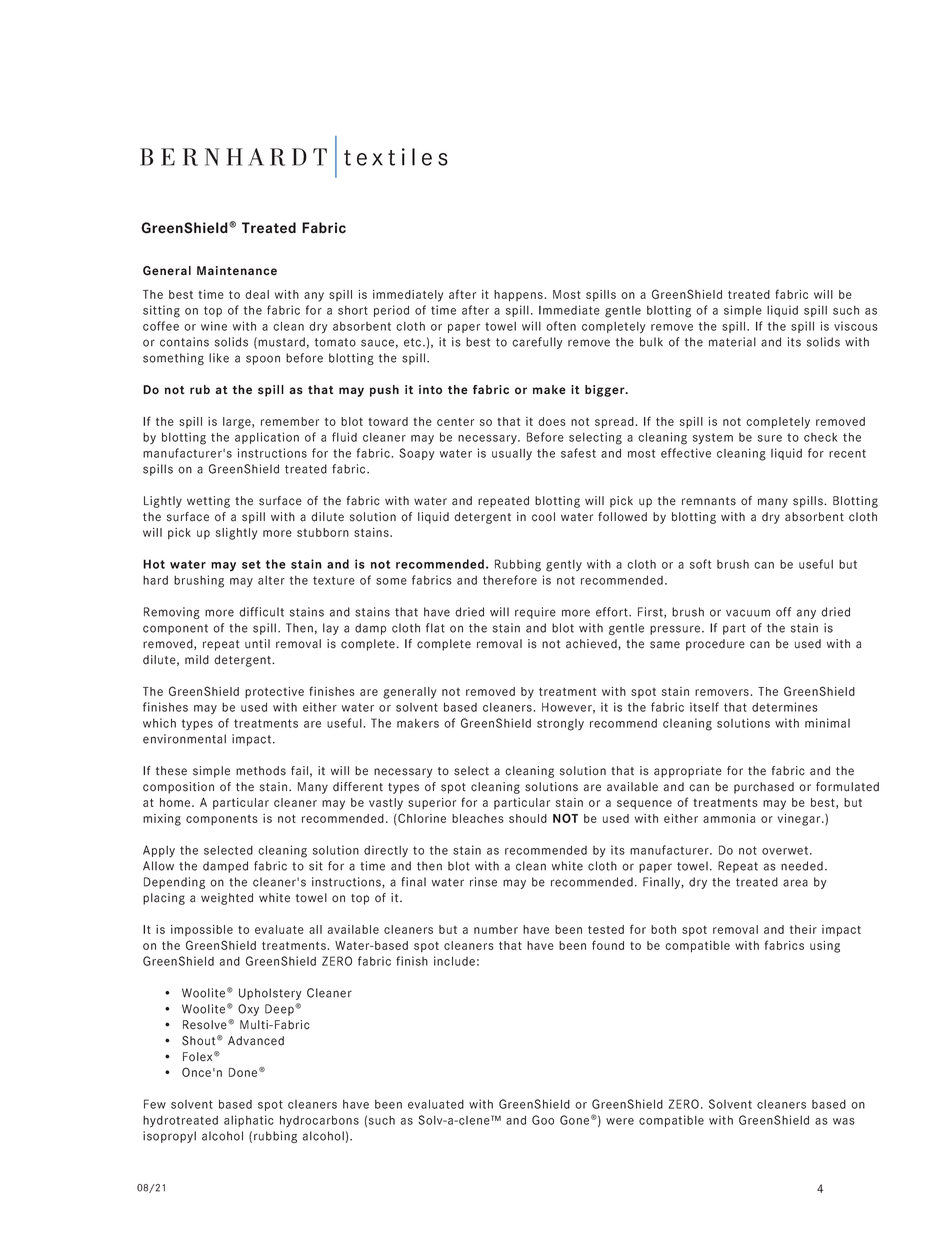  I want to click on happens, so click(518, 296).
